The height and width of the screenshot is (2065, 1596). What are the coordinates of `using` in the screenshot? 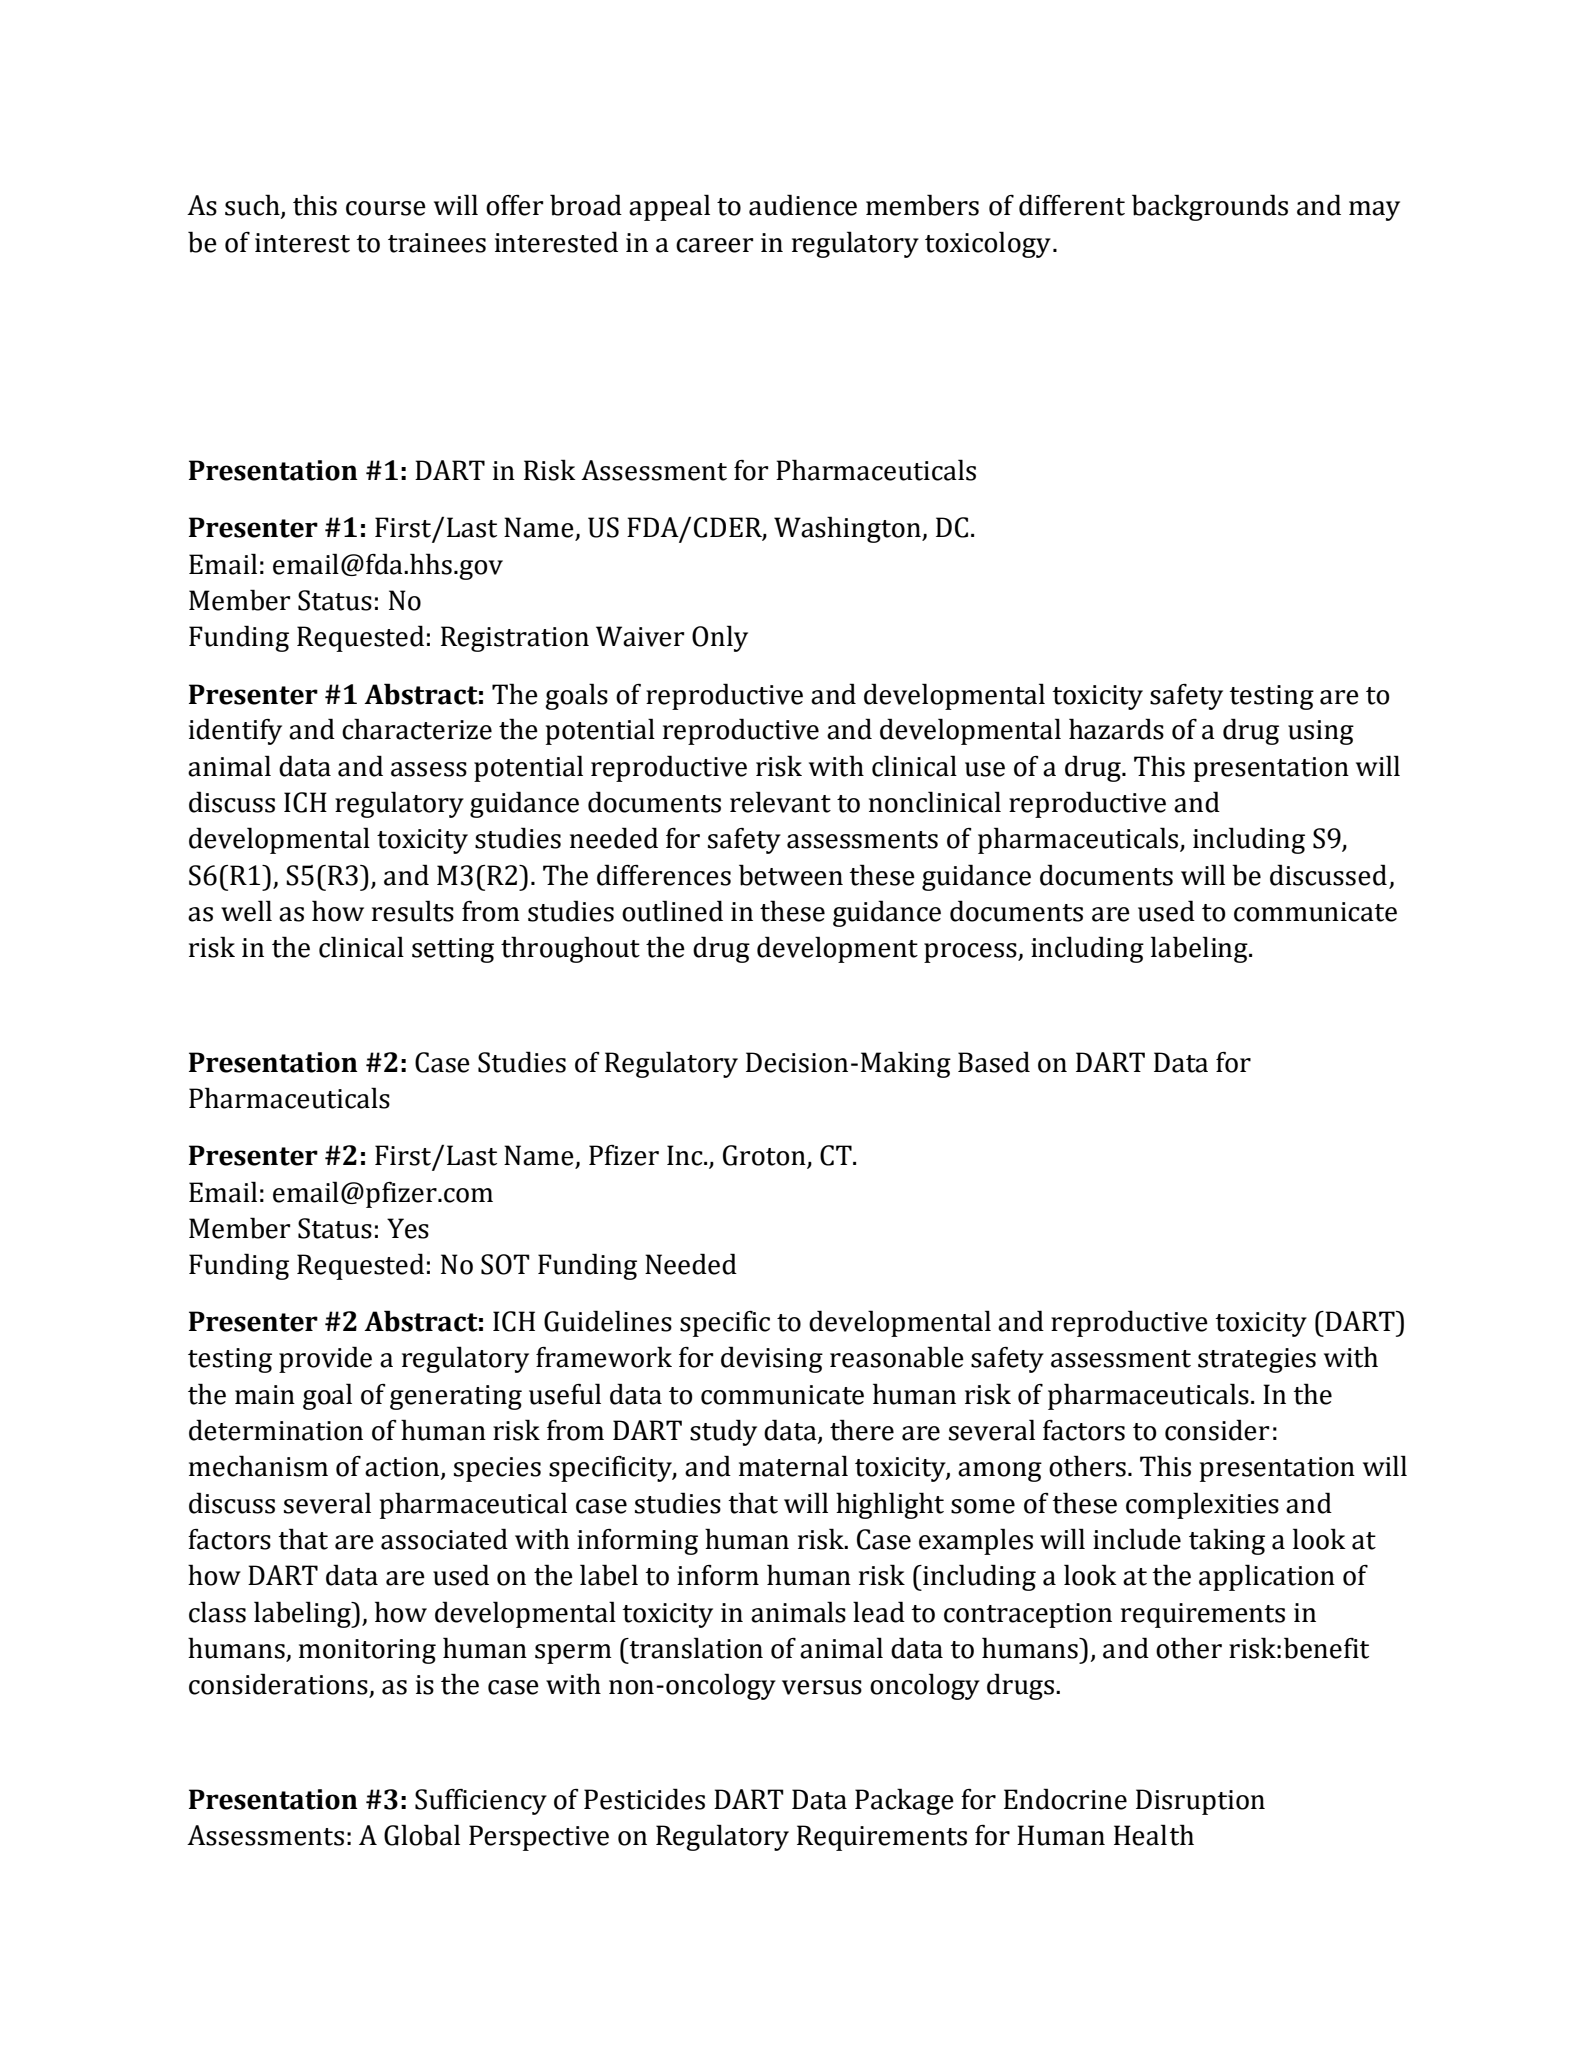 It's located at (1321, 732).
